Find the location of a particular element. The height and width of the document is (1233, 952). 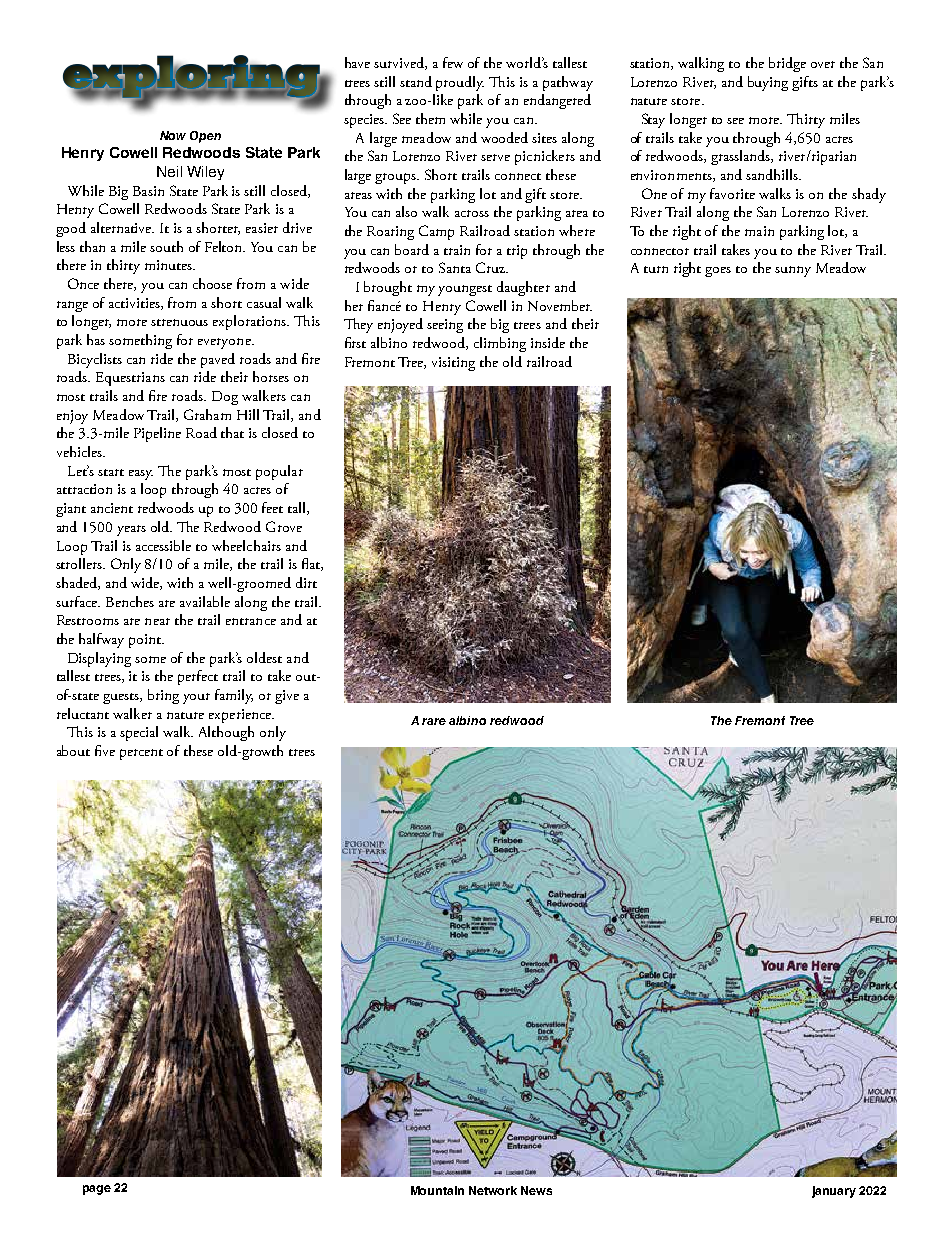

Now is located at coordinates (173, 135).
